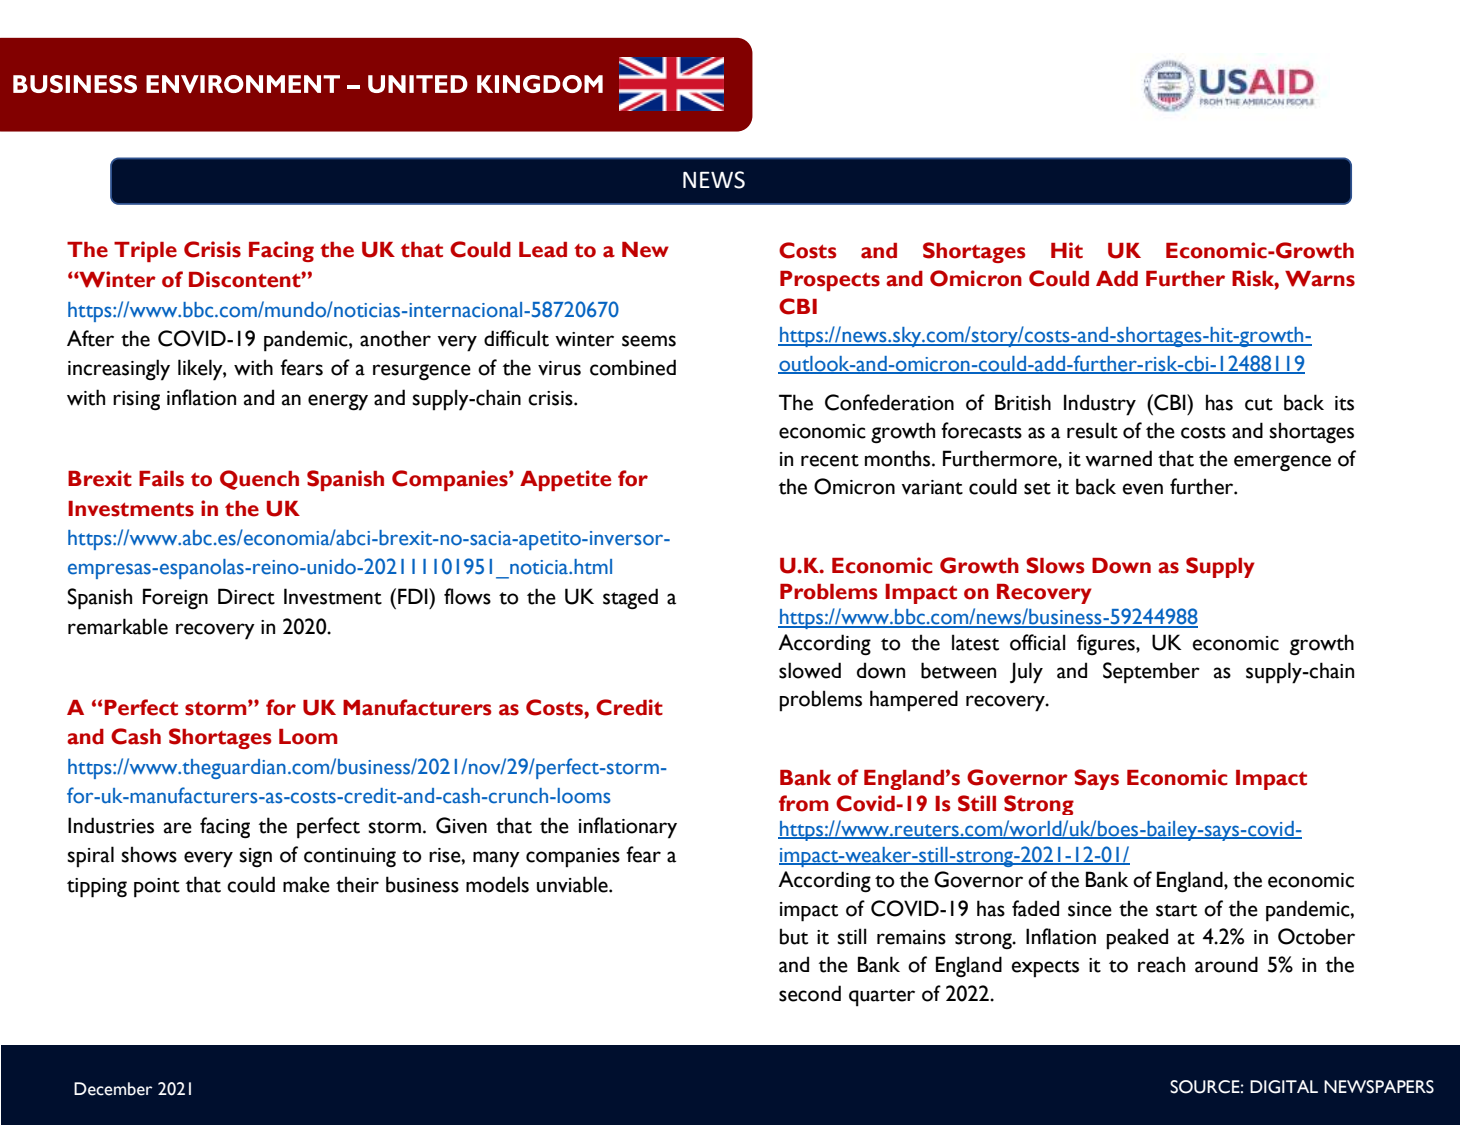 The width and height of the screenshot is (1460, 1128). What do you see at coordinates (1143, 489) in the screenshot?
I see `even` at bounding box center [1143, 489].
